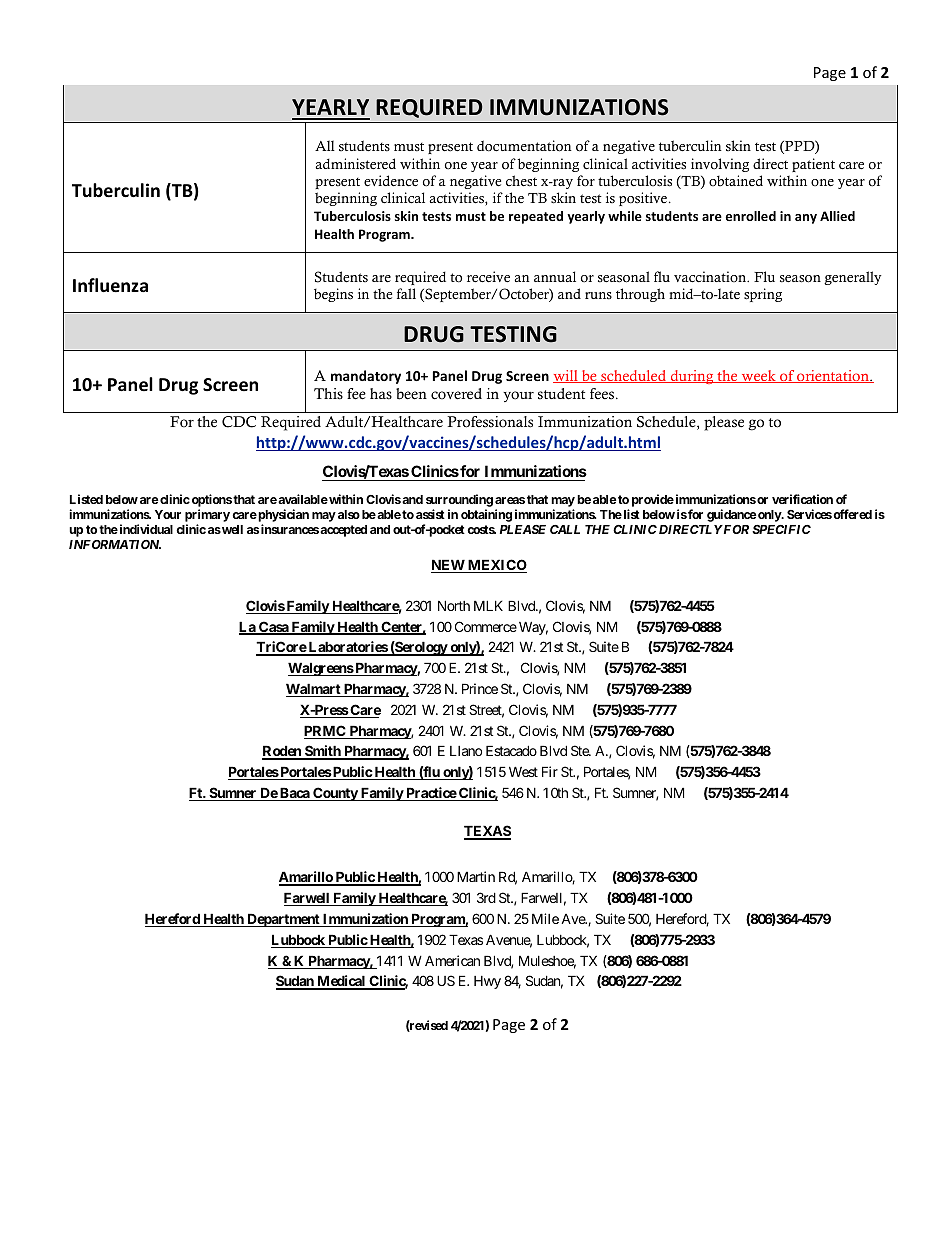  Describe the element at coordinates (283, 920) in the screenshot. I see `Department` at that location.
